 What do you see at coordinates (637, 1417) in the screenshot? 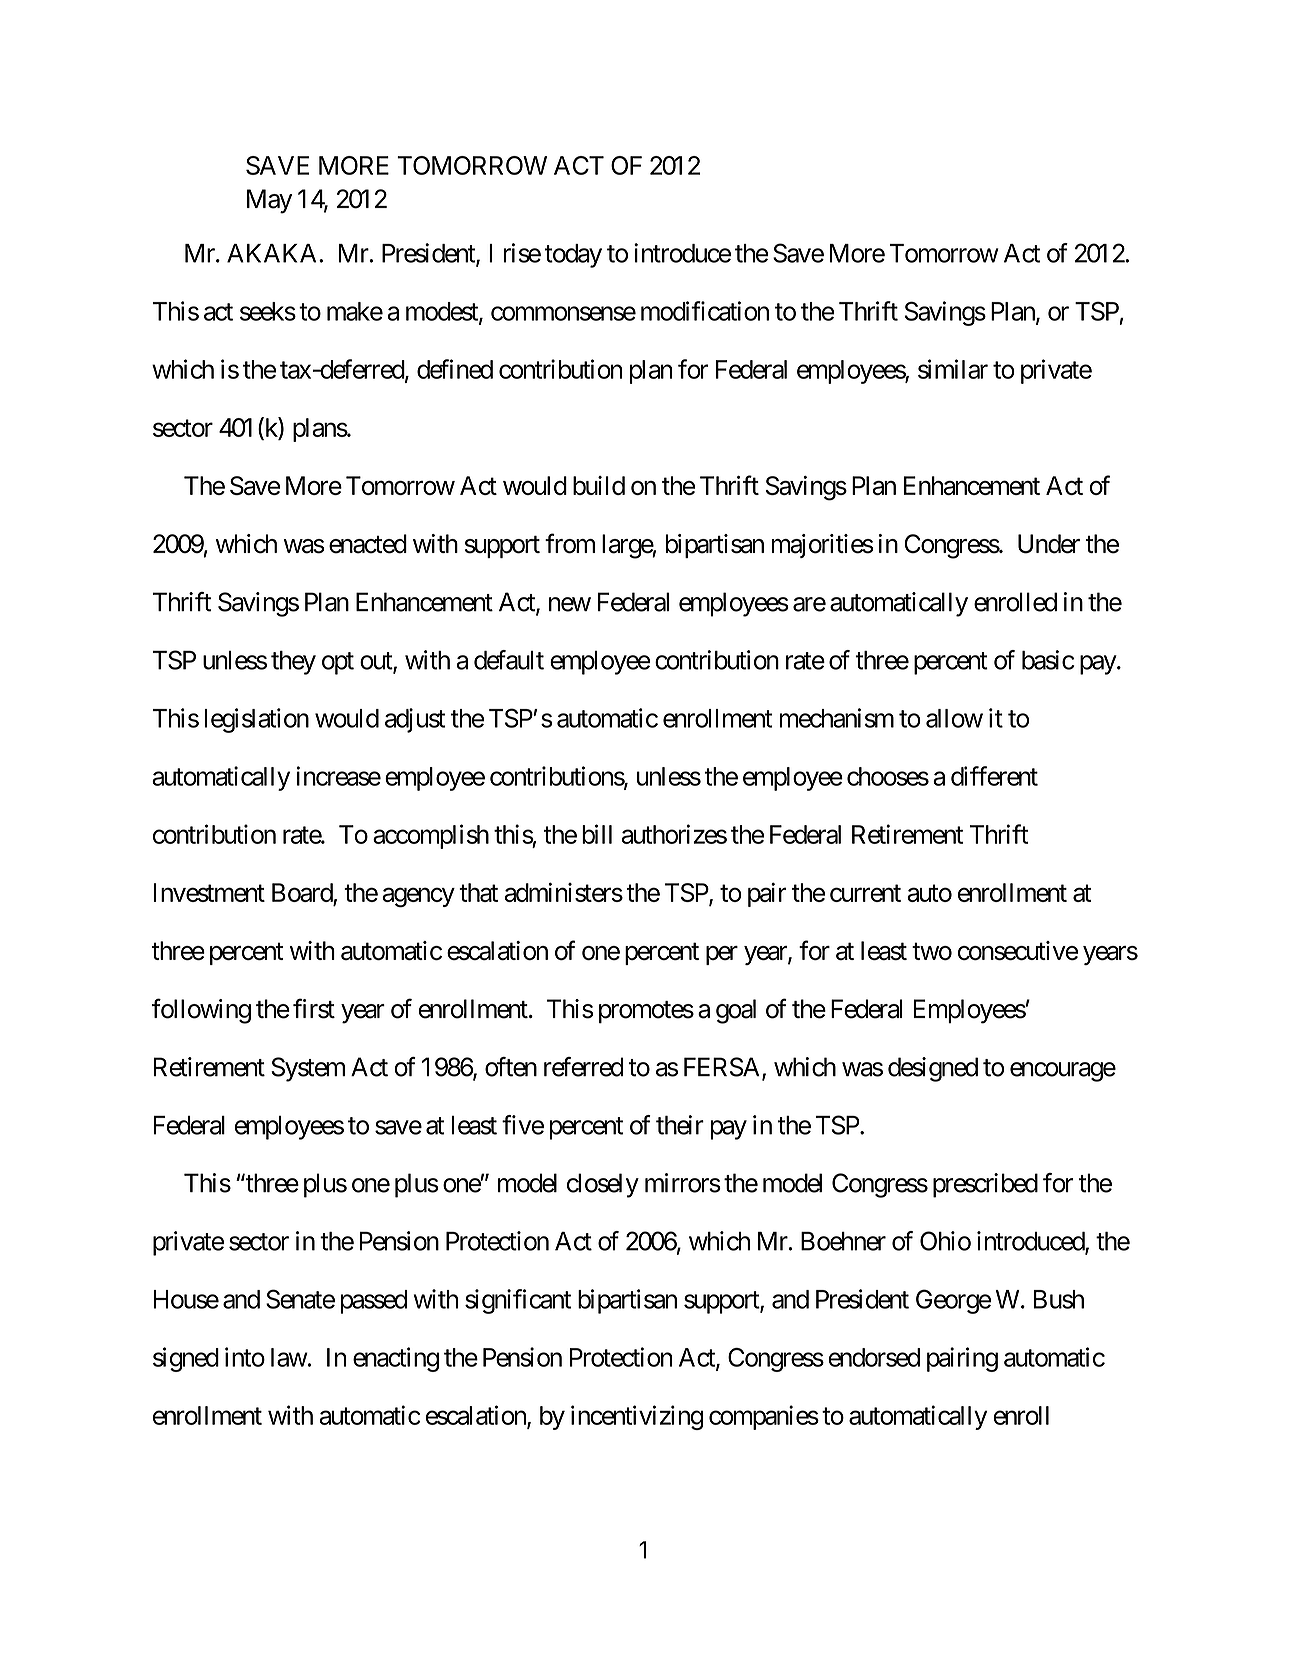
I see `incentivizing` at bounding box center [637, 1417].
